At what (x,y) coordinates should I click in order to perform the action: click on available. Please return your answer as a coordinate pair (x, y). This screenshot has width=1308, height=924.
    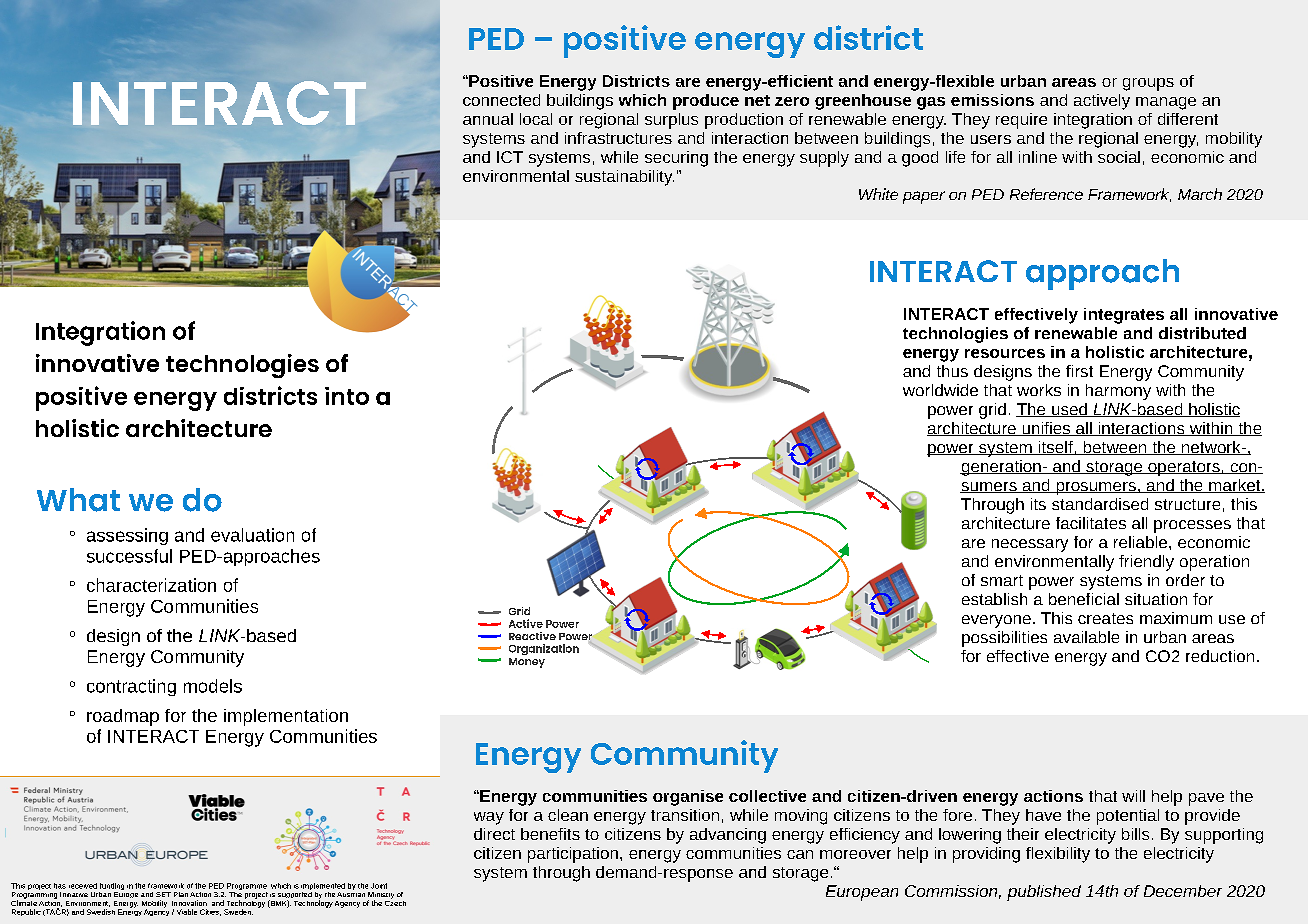
    Looking at the image, I should click on (1086, 637).
